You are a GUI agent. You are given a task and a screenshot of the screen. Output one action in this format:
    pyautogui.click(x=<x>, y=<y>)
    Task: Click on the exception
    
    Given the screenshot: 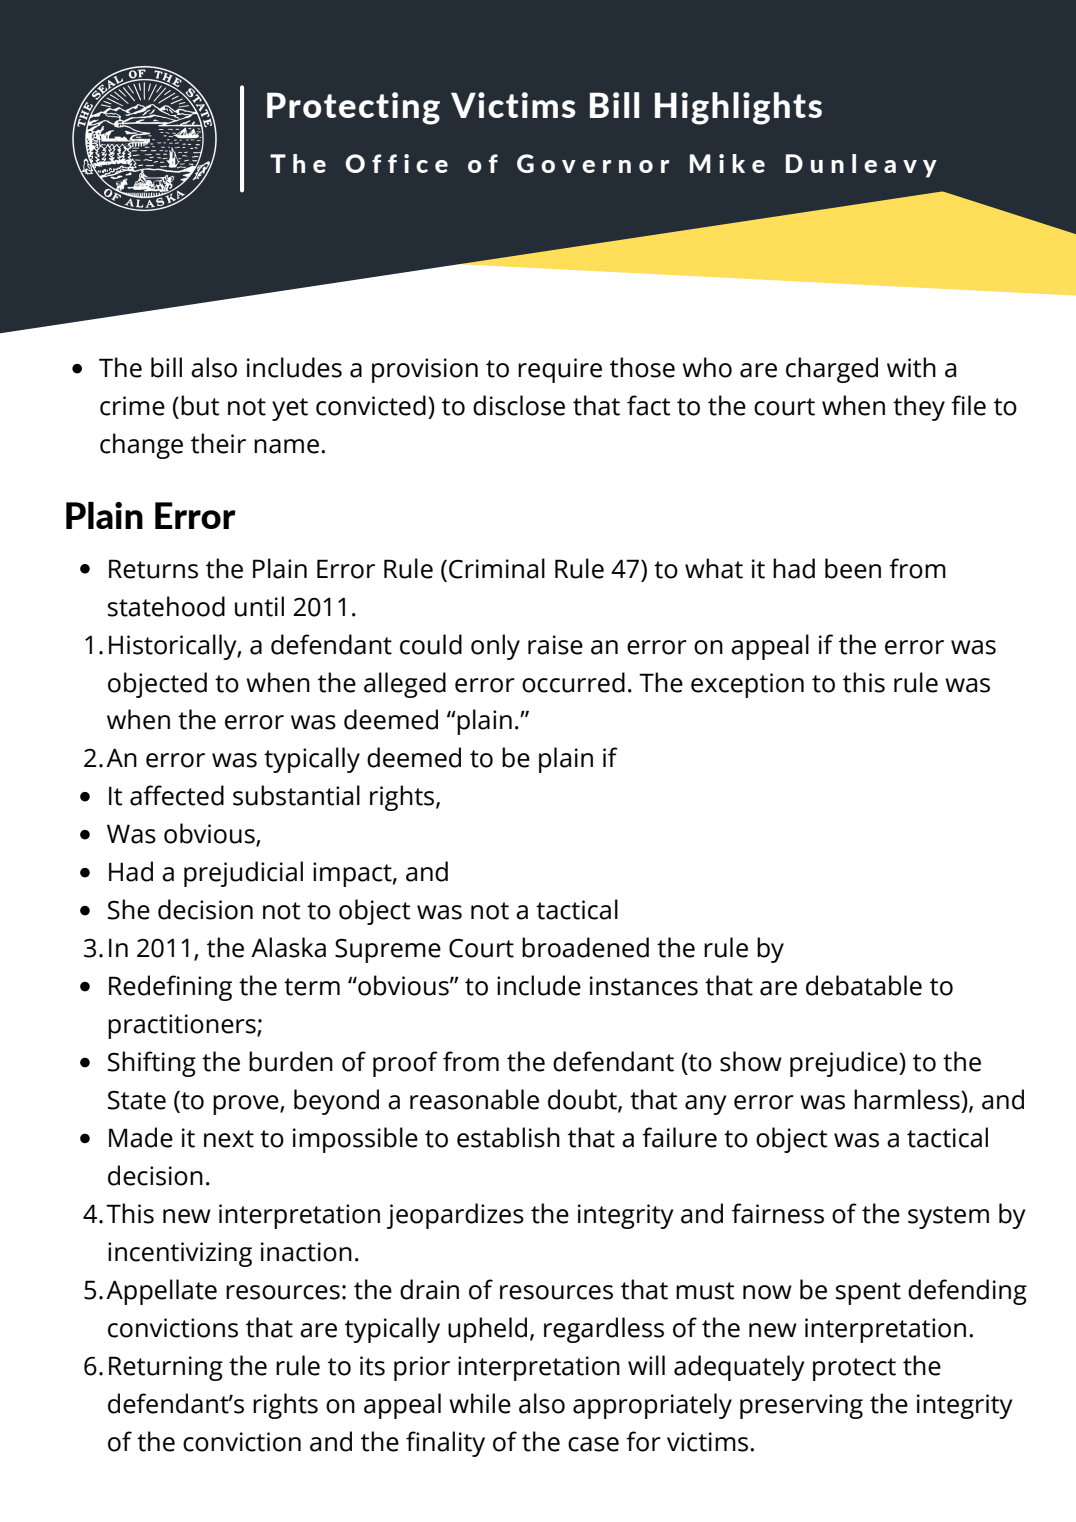 What is the action you would take?
    pyautogui.click(x=747, y=685)
